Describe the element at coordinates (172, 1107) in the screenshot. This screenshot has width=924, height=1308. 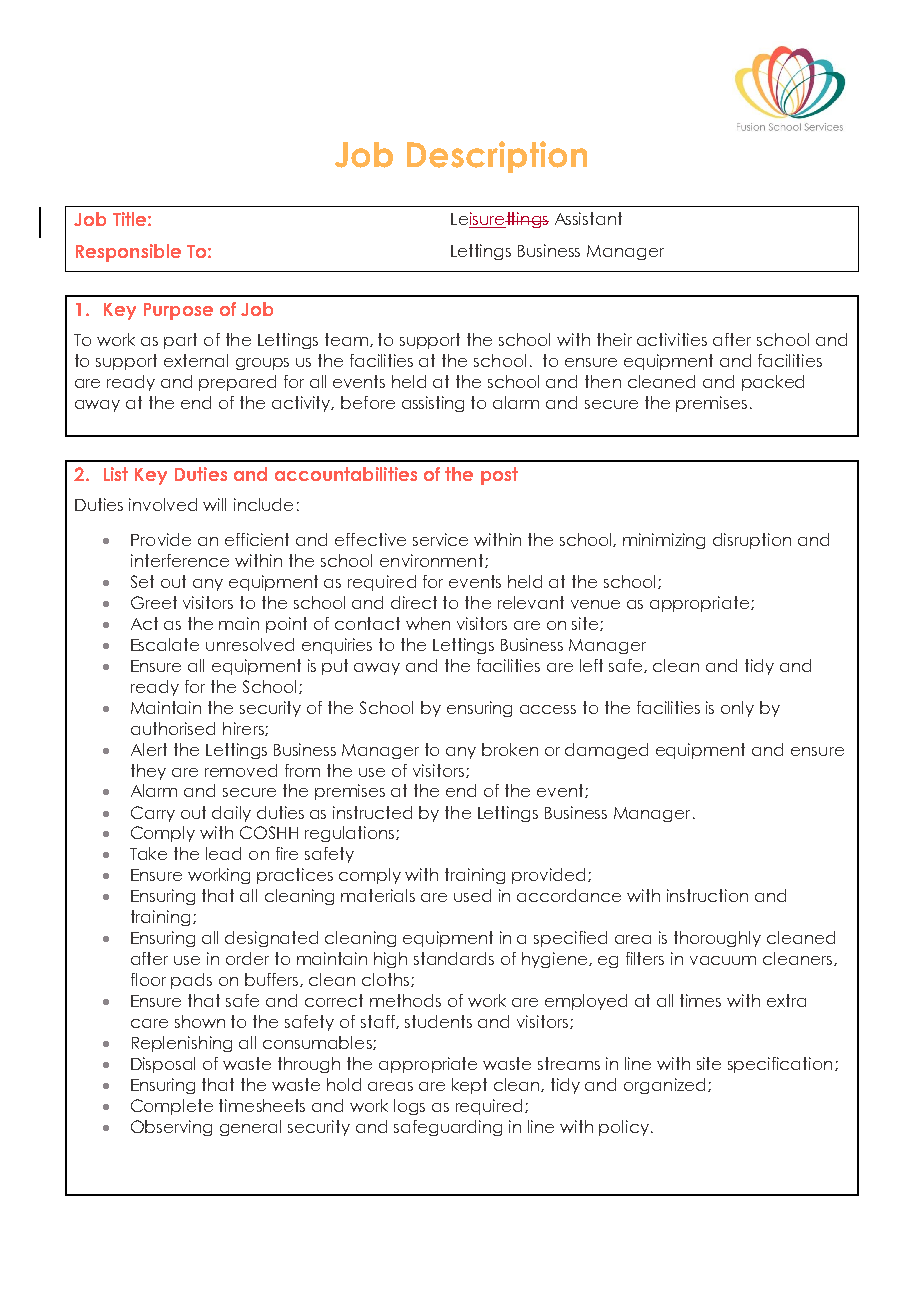
I see `Complete` at that location.
